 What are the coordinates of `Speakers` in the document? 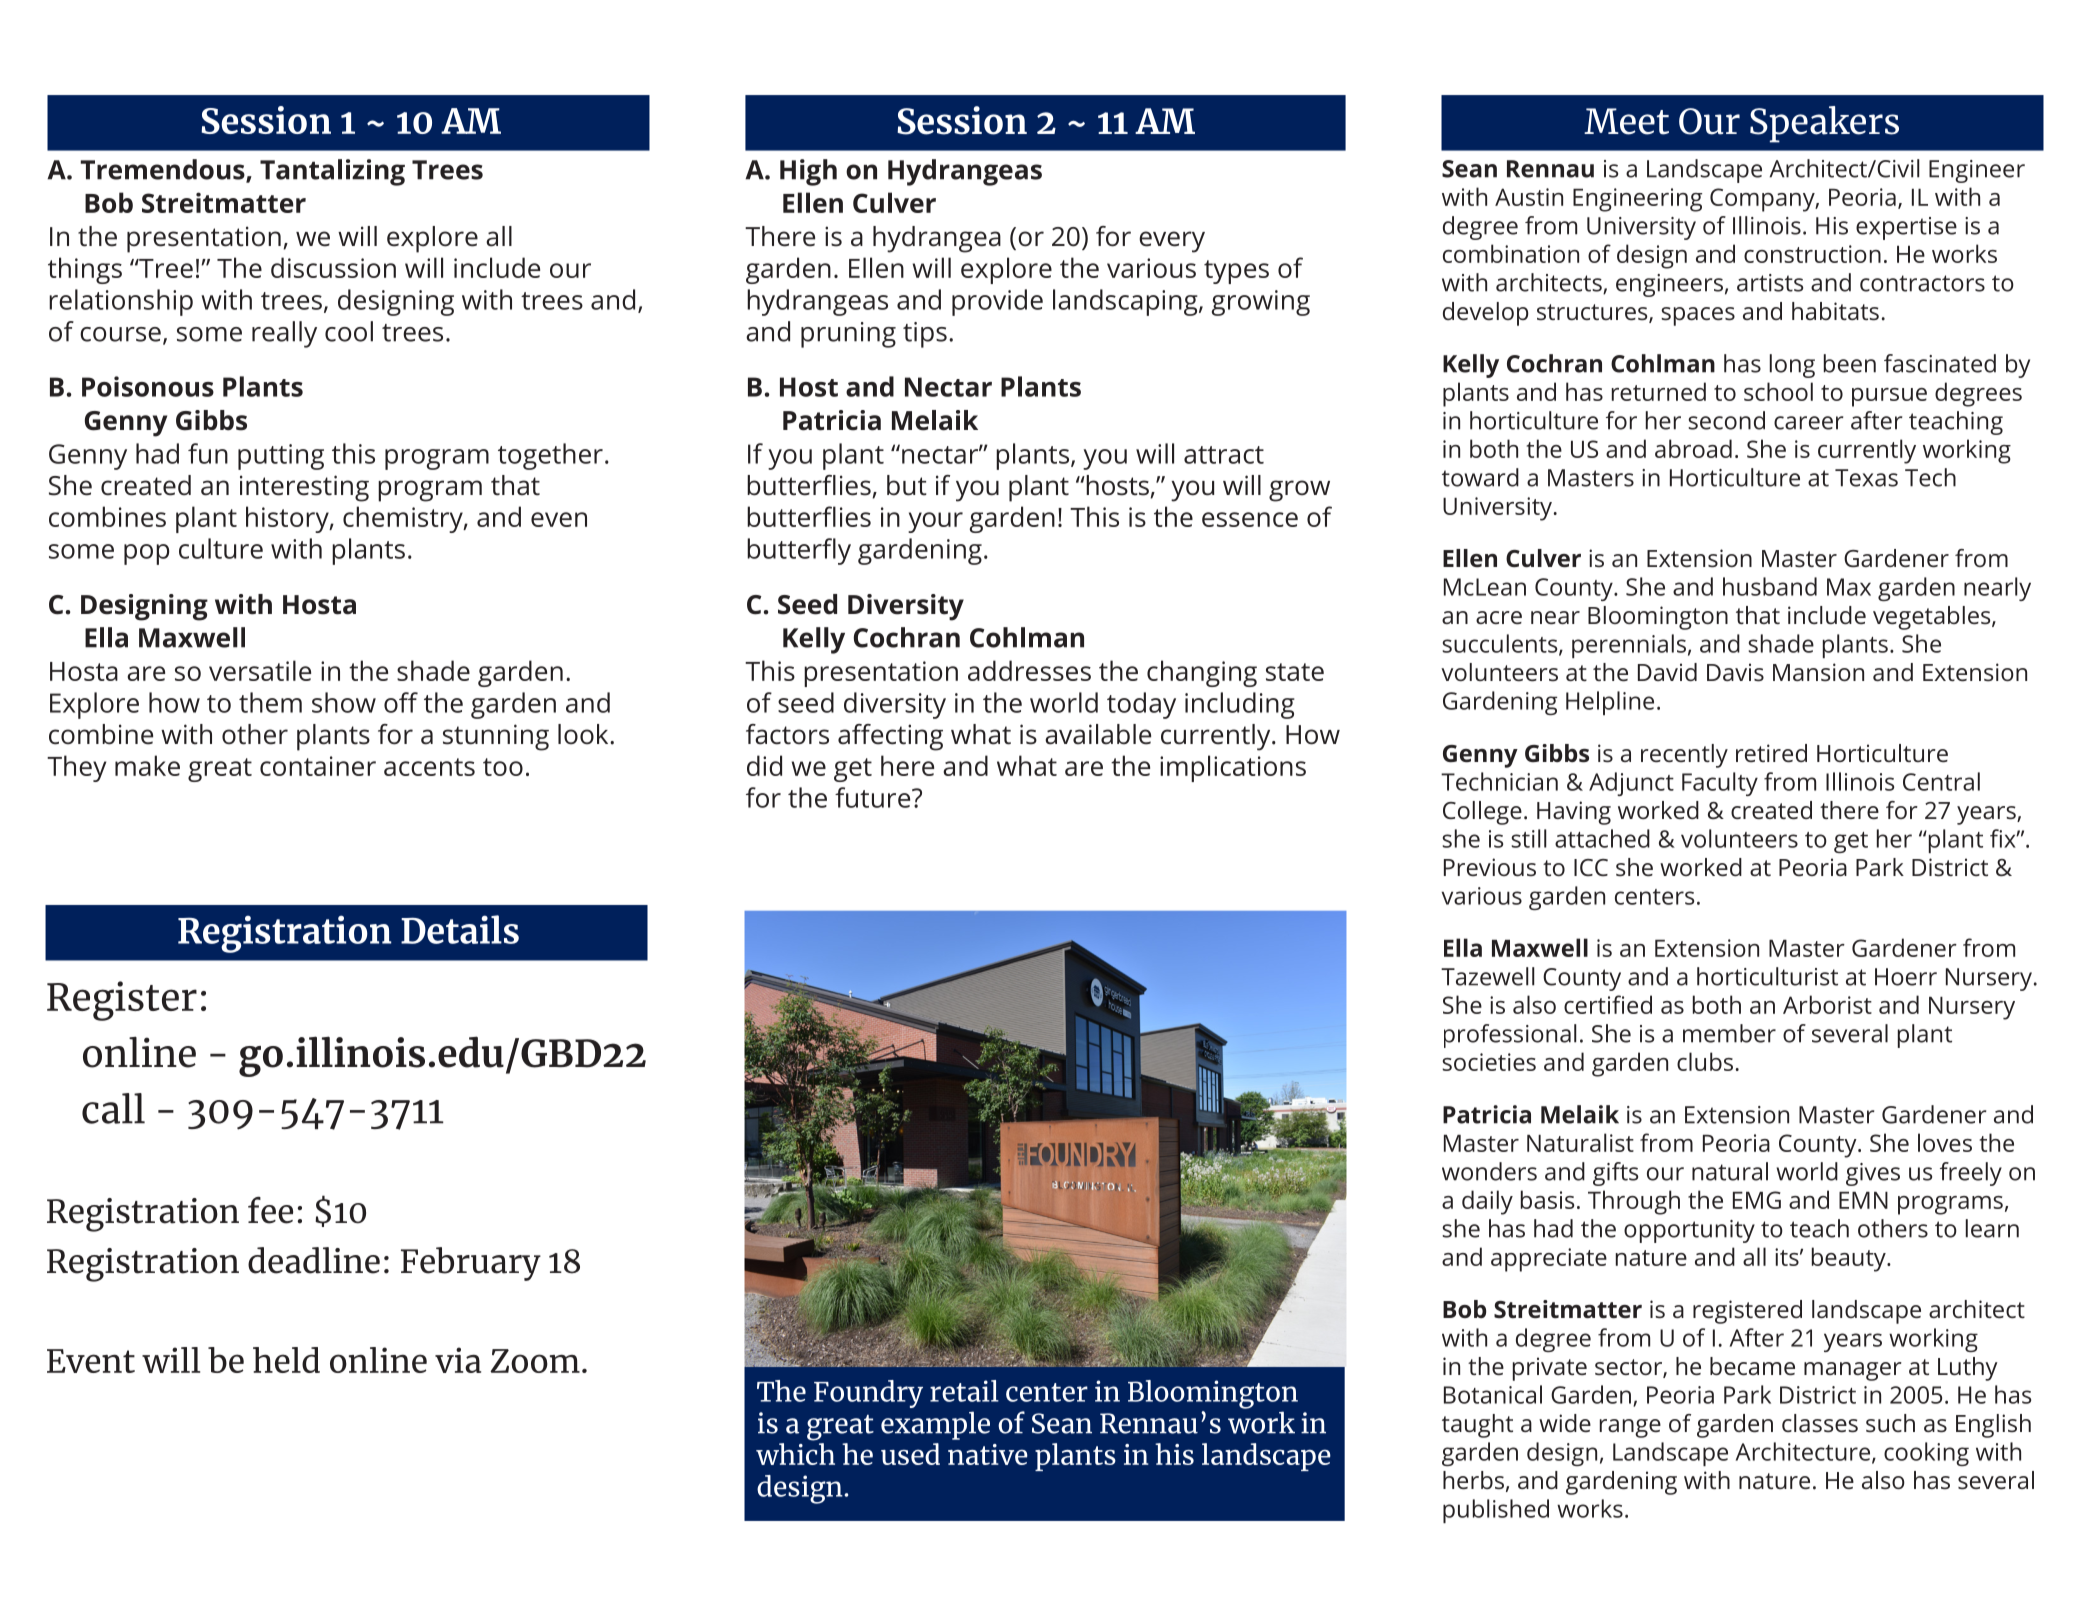 It's located at (1824, 124).
